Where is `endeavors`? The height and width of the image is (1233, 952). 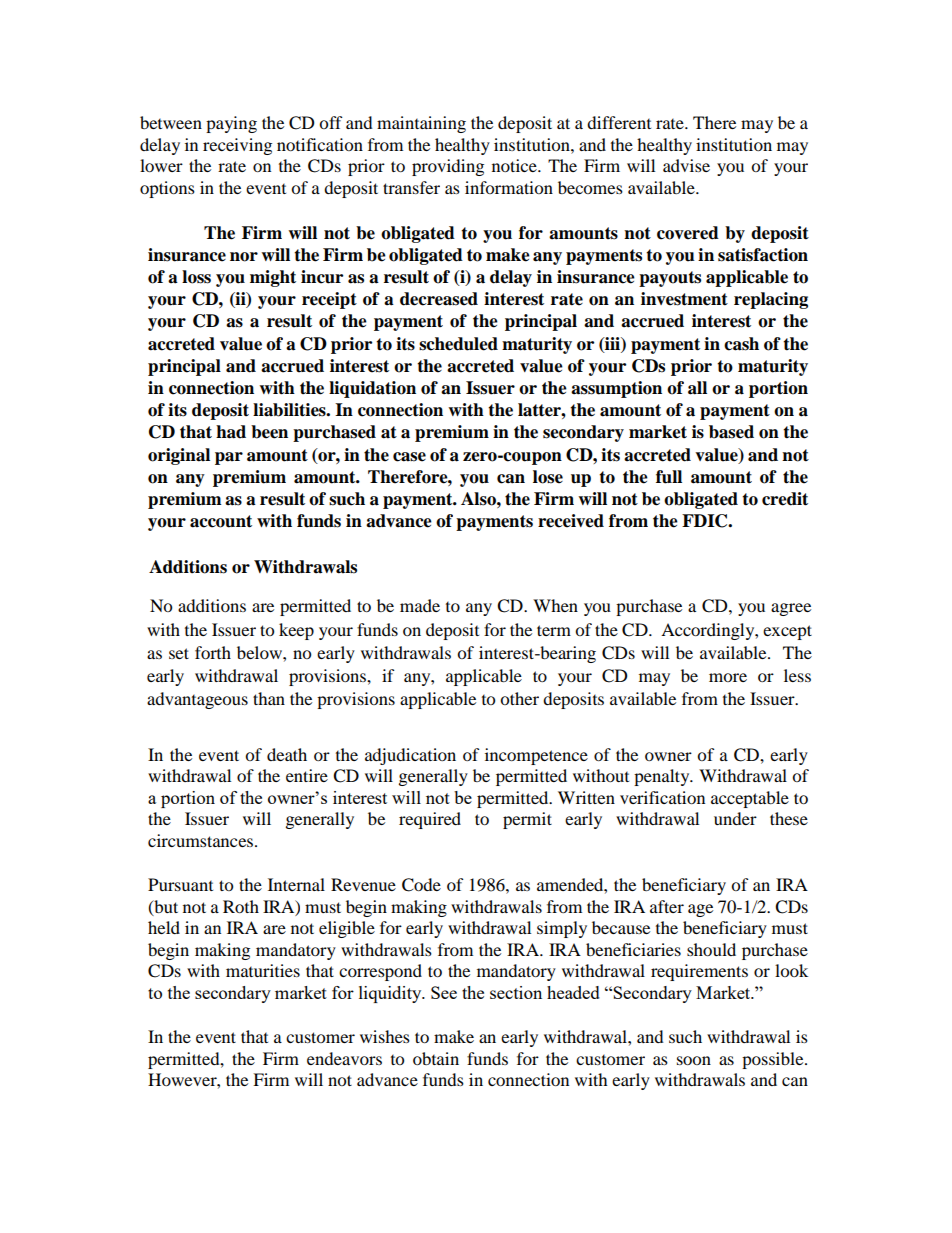 endeavors is located at coordinates (344, 1058).
